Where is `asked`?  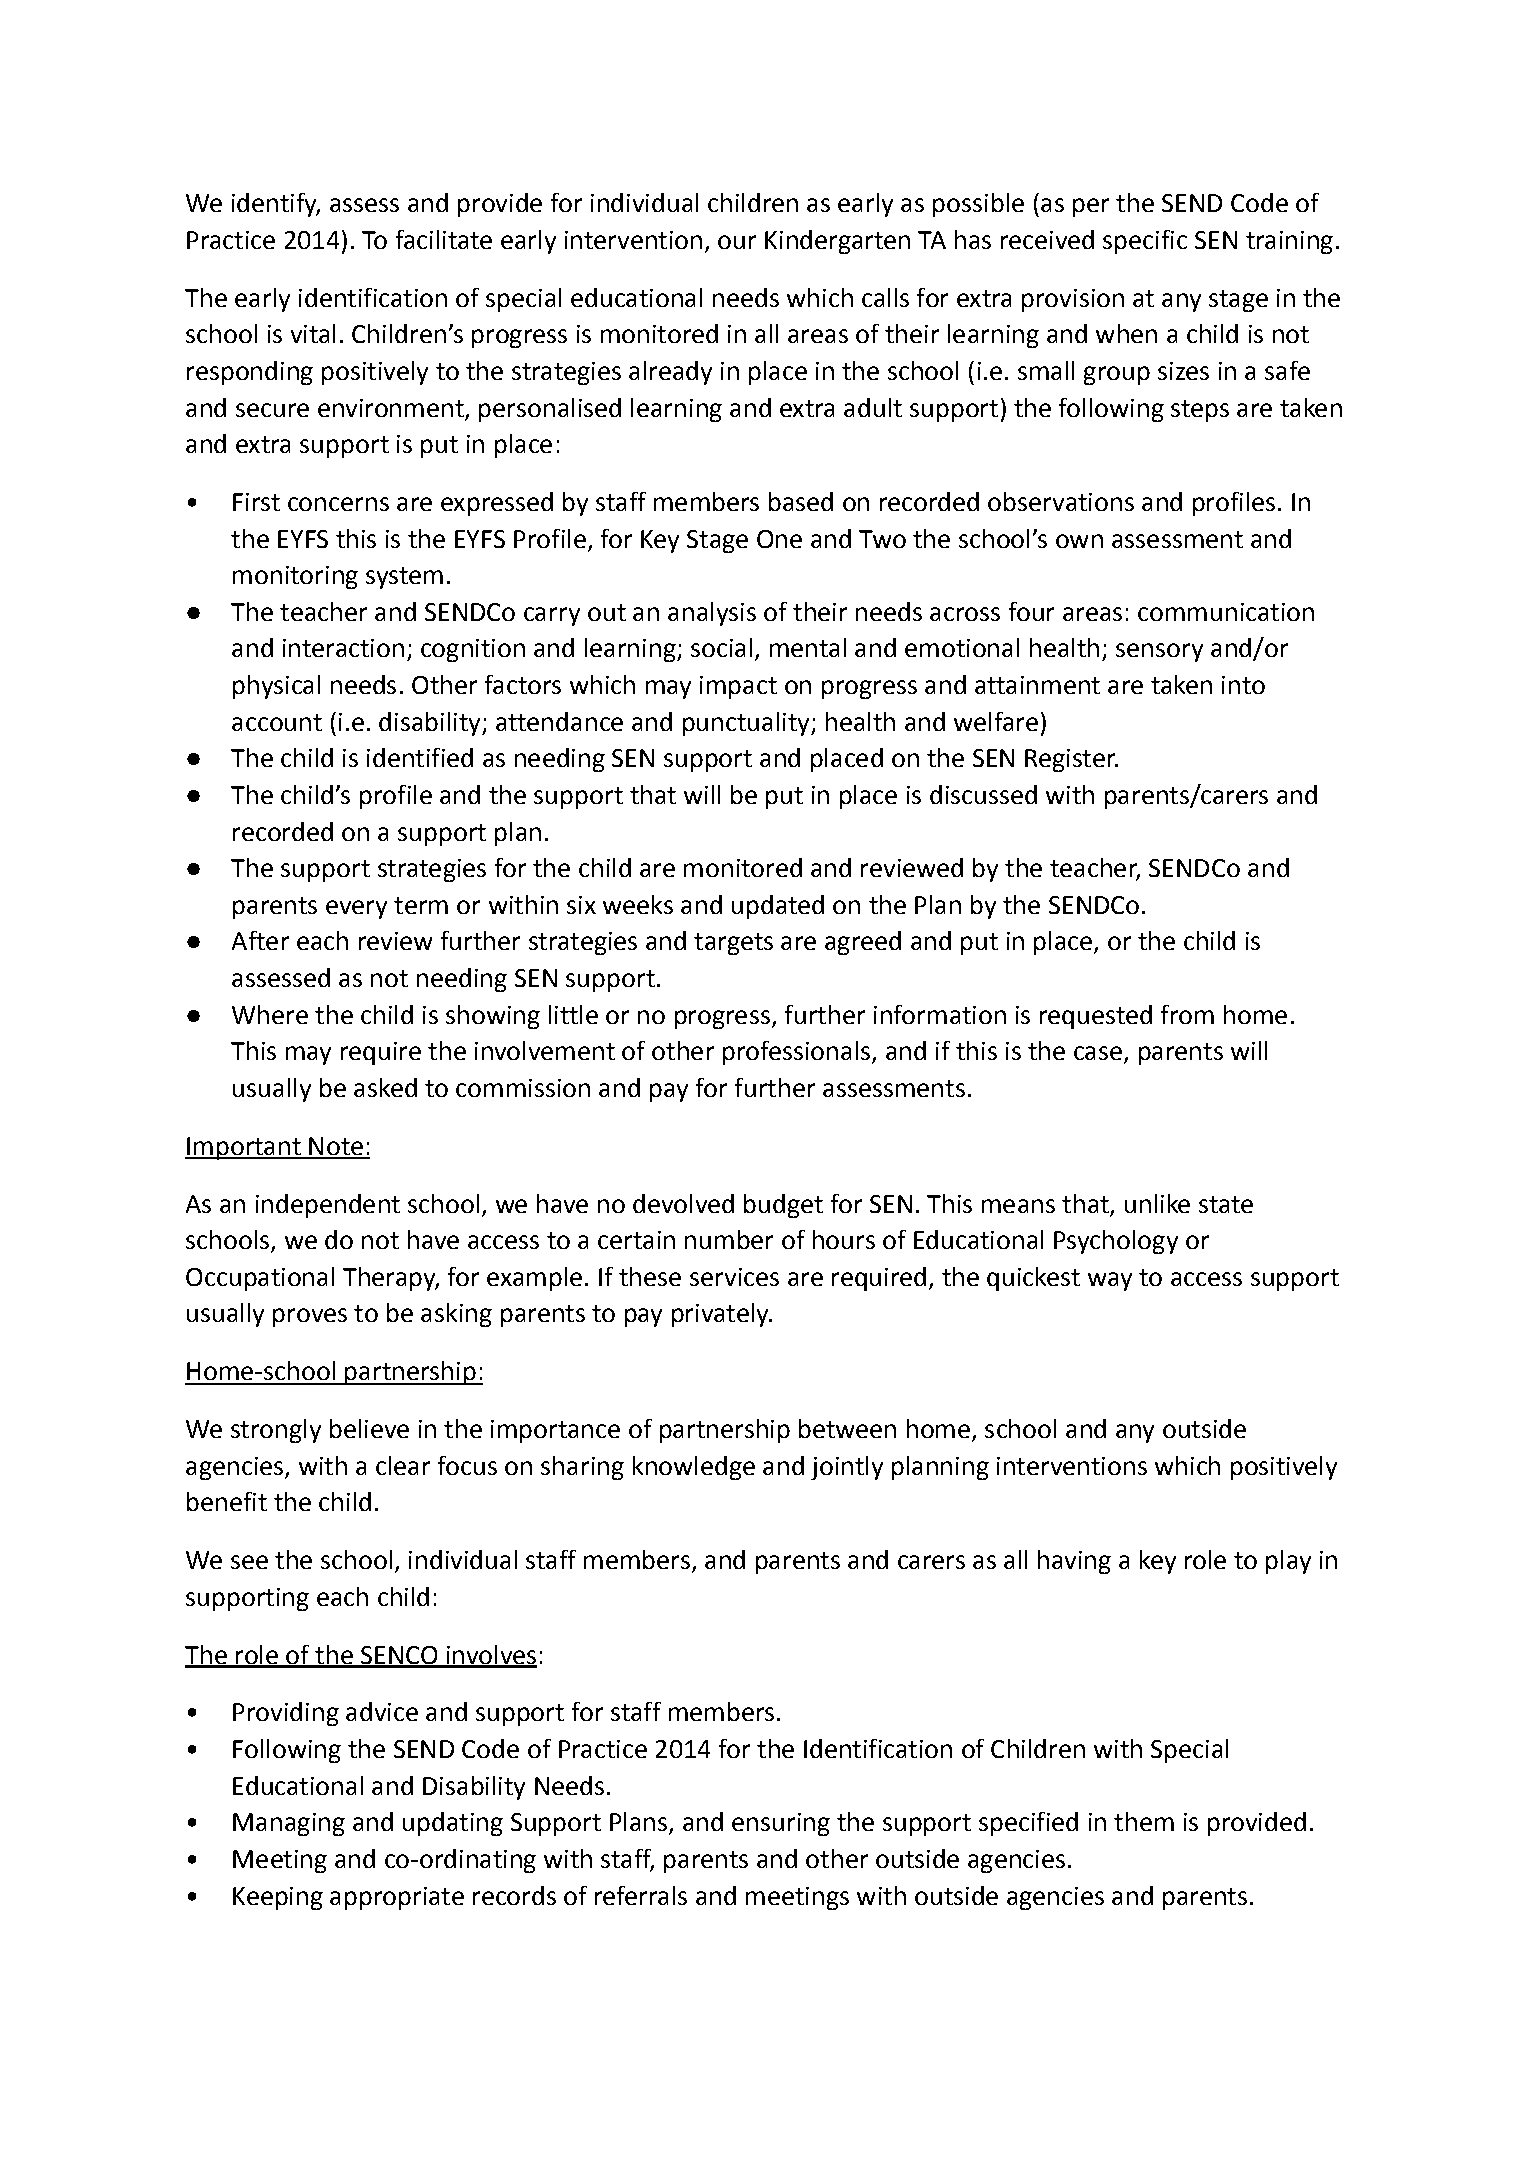 asked is located at coordinates (385, 1087).
